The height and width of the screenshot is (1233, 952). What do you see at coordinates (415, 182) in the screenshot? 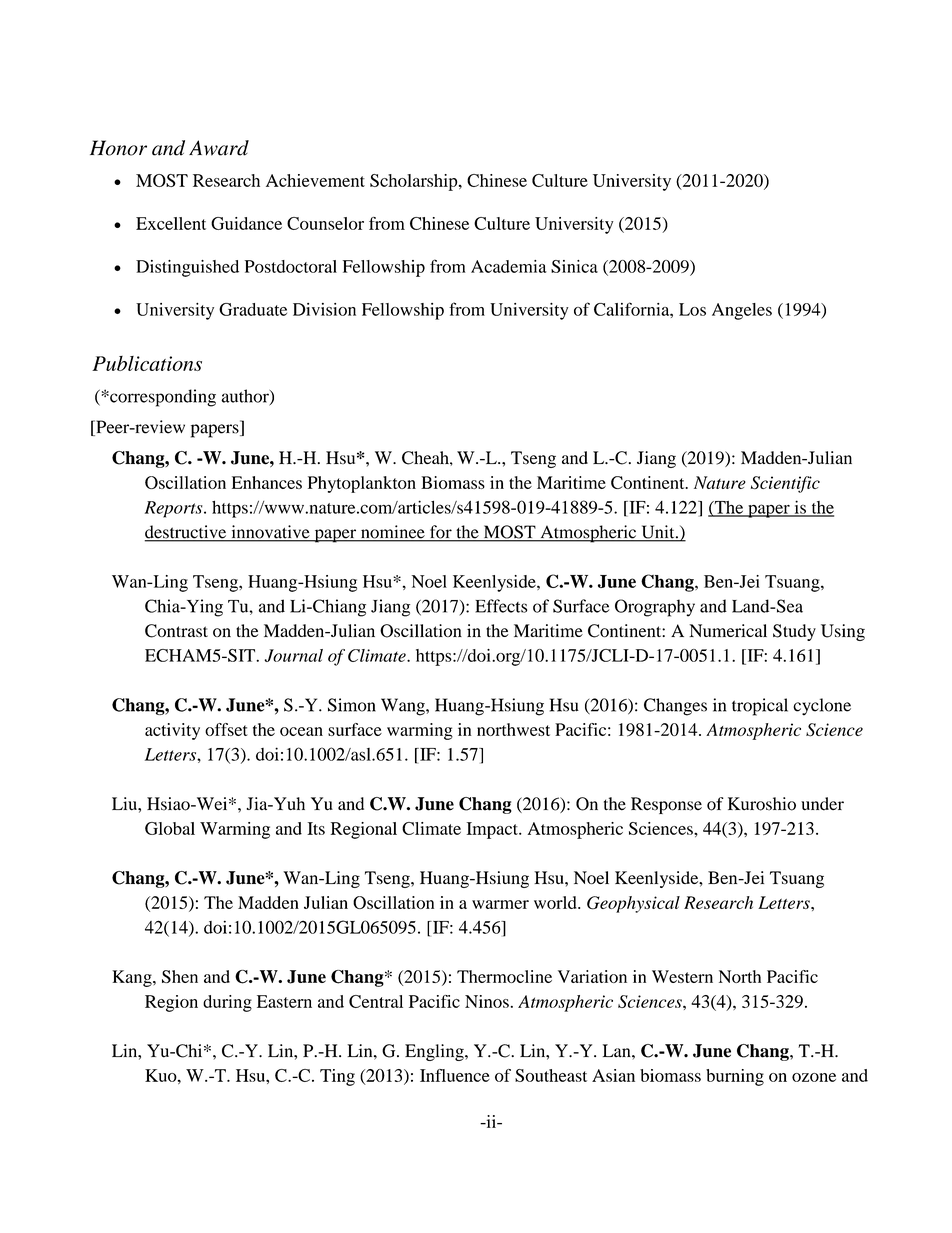
I see `Scholarship` at bounding box center [415, 182].
